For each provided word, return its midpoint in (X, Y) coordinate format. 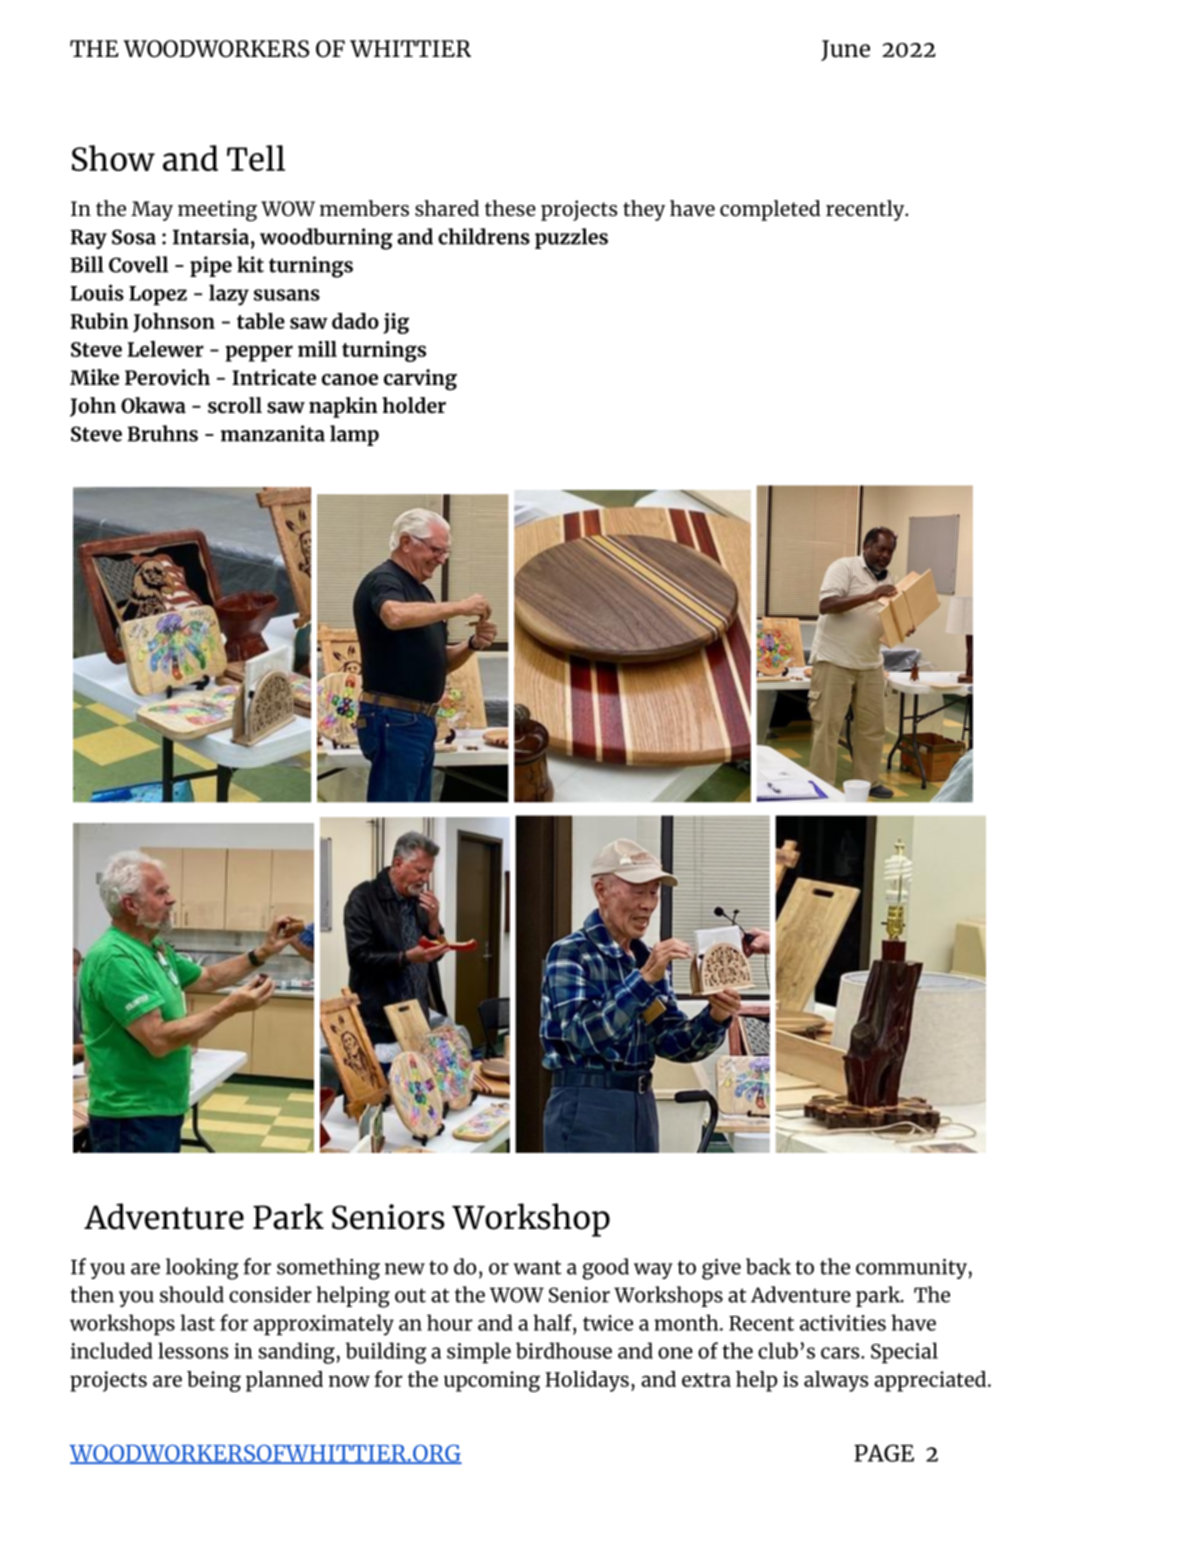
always (836, 1381)
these (510, 208)
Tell (256, 158)
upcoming (492, 1381)
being (214, 1381)
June (845, 50)
